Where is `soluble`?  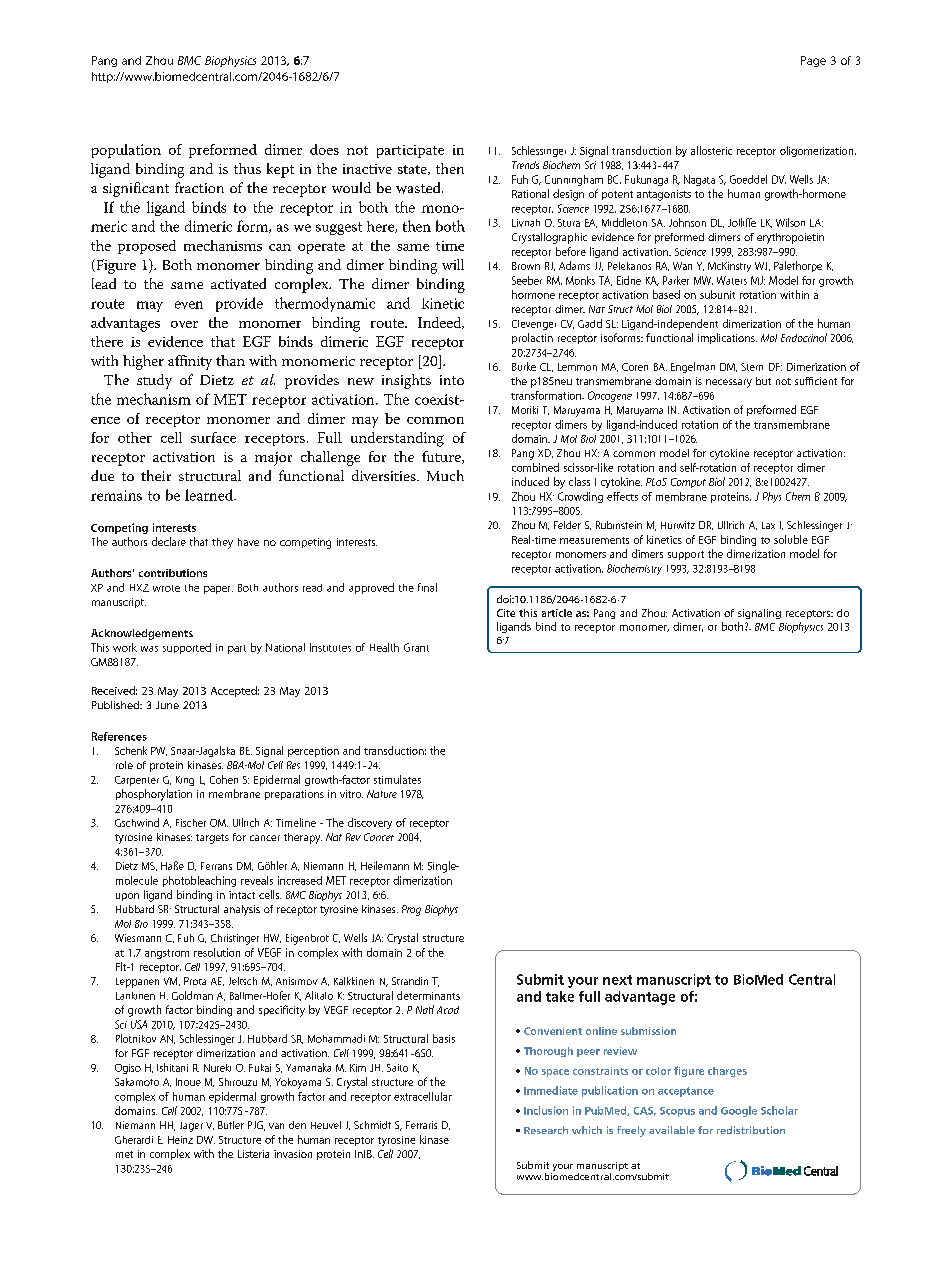
soluble is located at coordinates (791, 539).
